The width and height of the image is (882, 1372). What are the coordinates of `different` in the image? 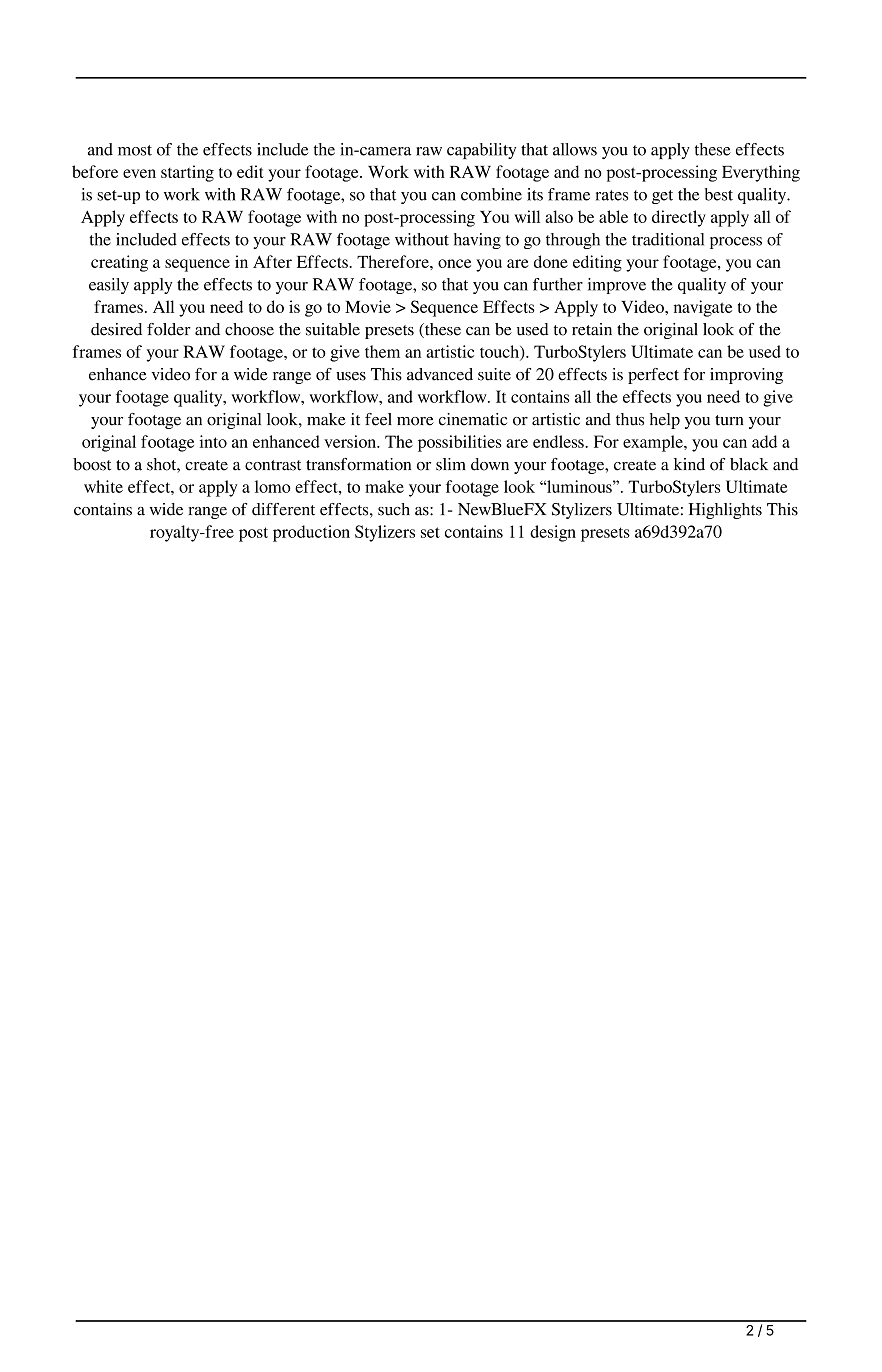 It's located at (283, 509).
